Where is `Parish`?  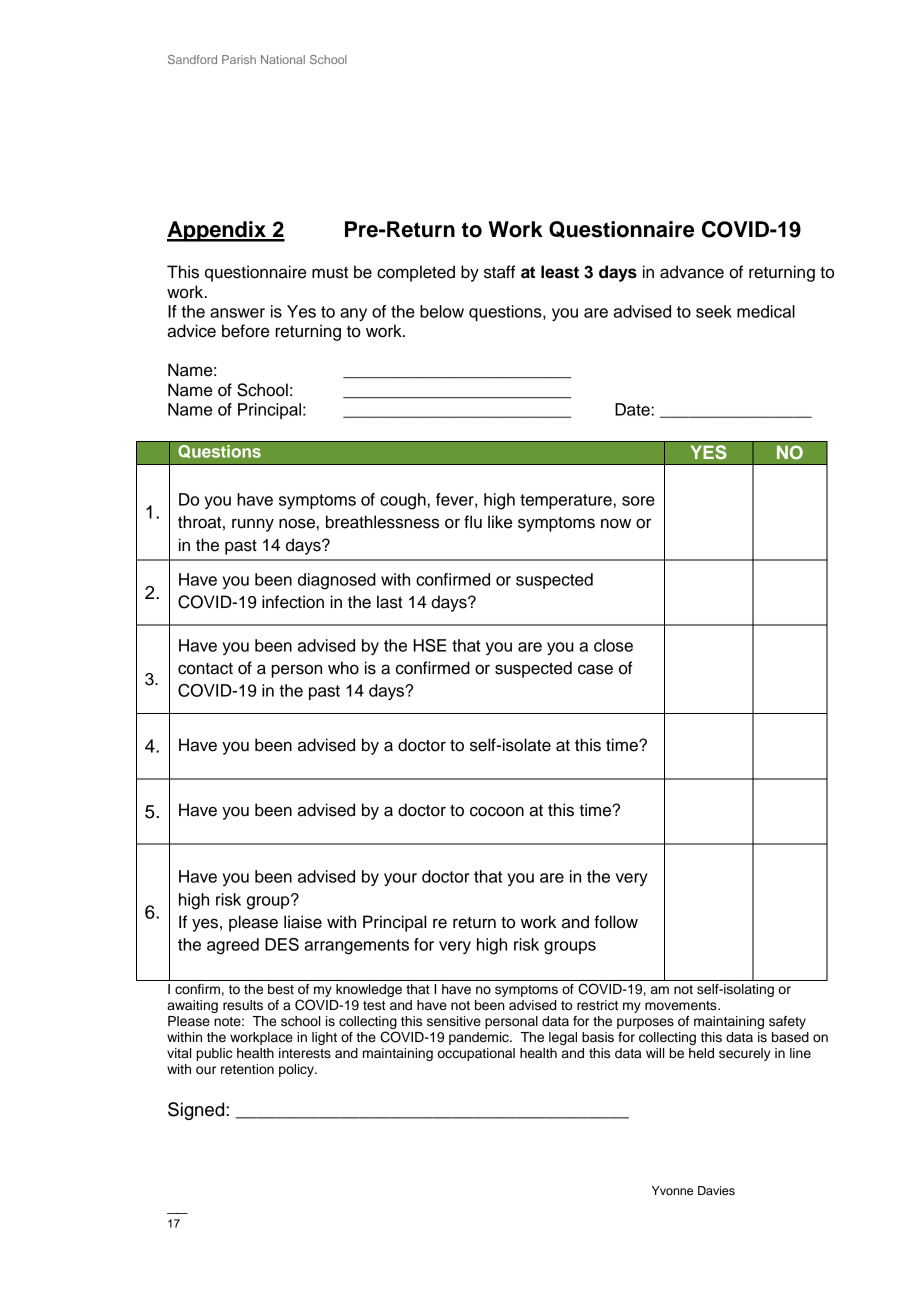 Parish is located at coordinates (239, 59).
